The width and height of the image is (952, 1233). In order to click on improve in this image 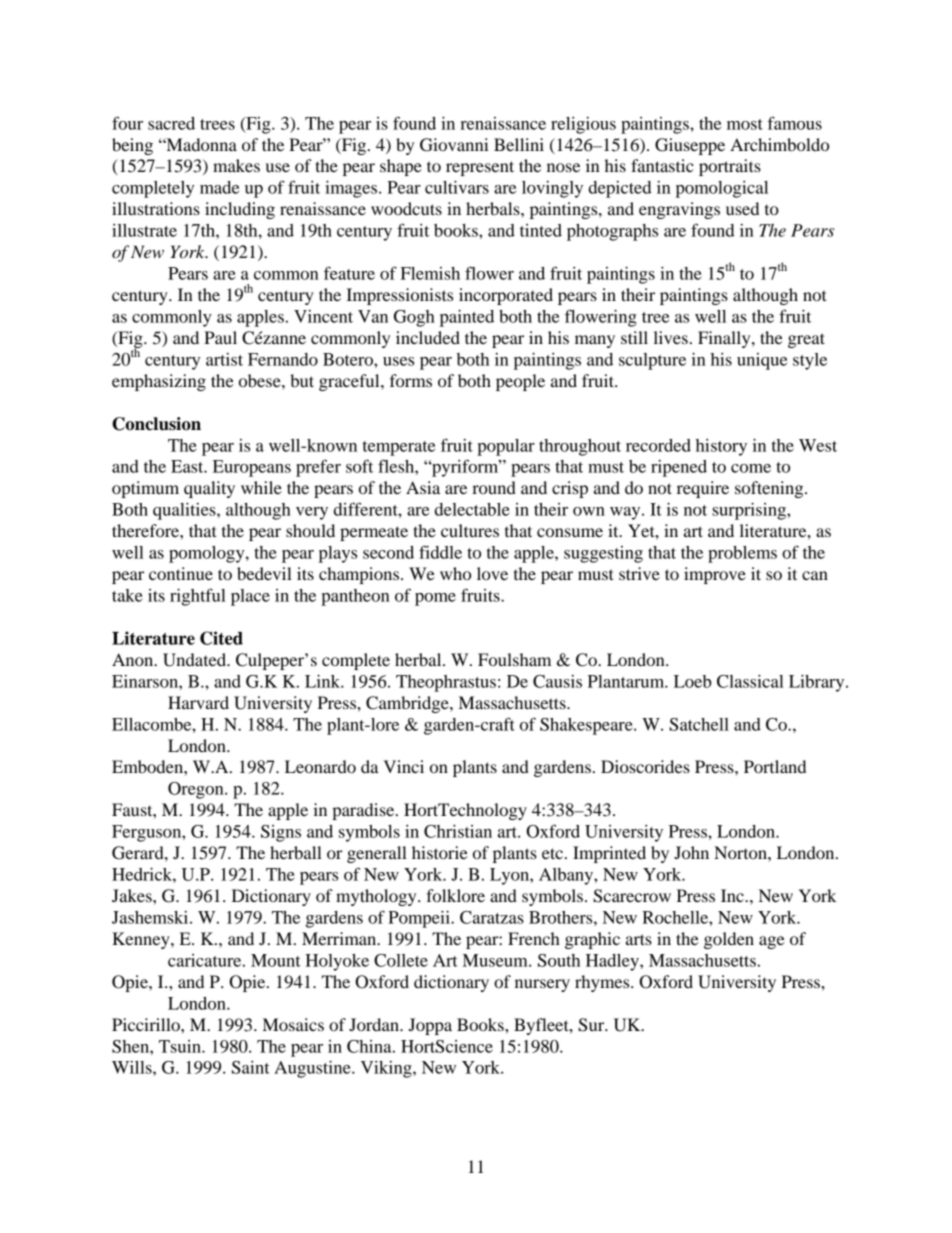, I will do `click(715, 575)`.
